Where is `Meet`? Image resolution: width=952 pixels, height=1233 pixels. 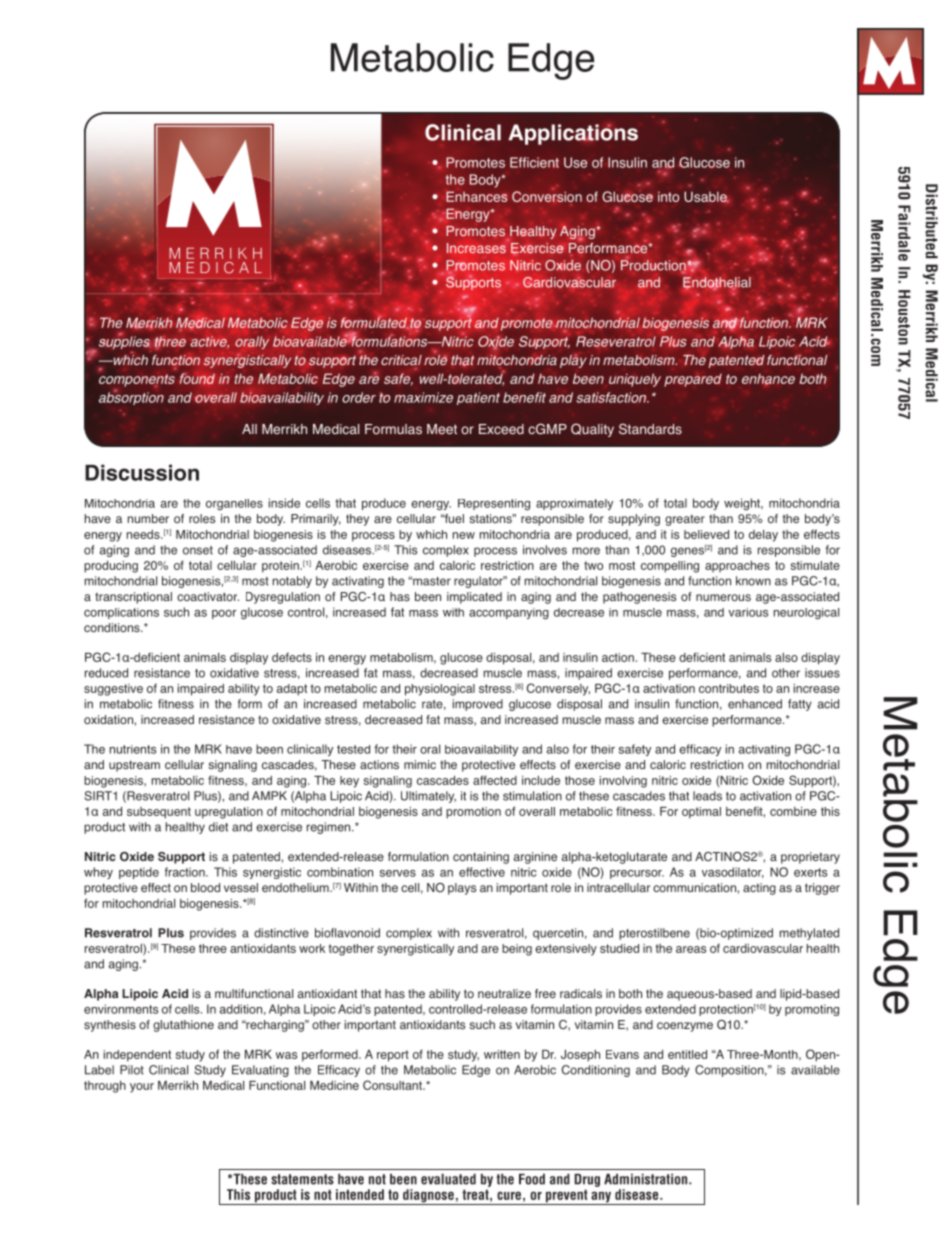 Meet is located at coordinates (442, 429).
